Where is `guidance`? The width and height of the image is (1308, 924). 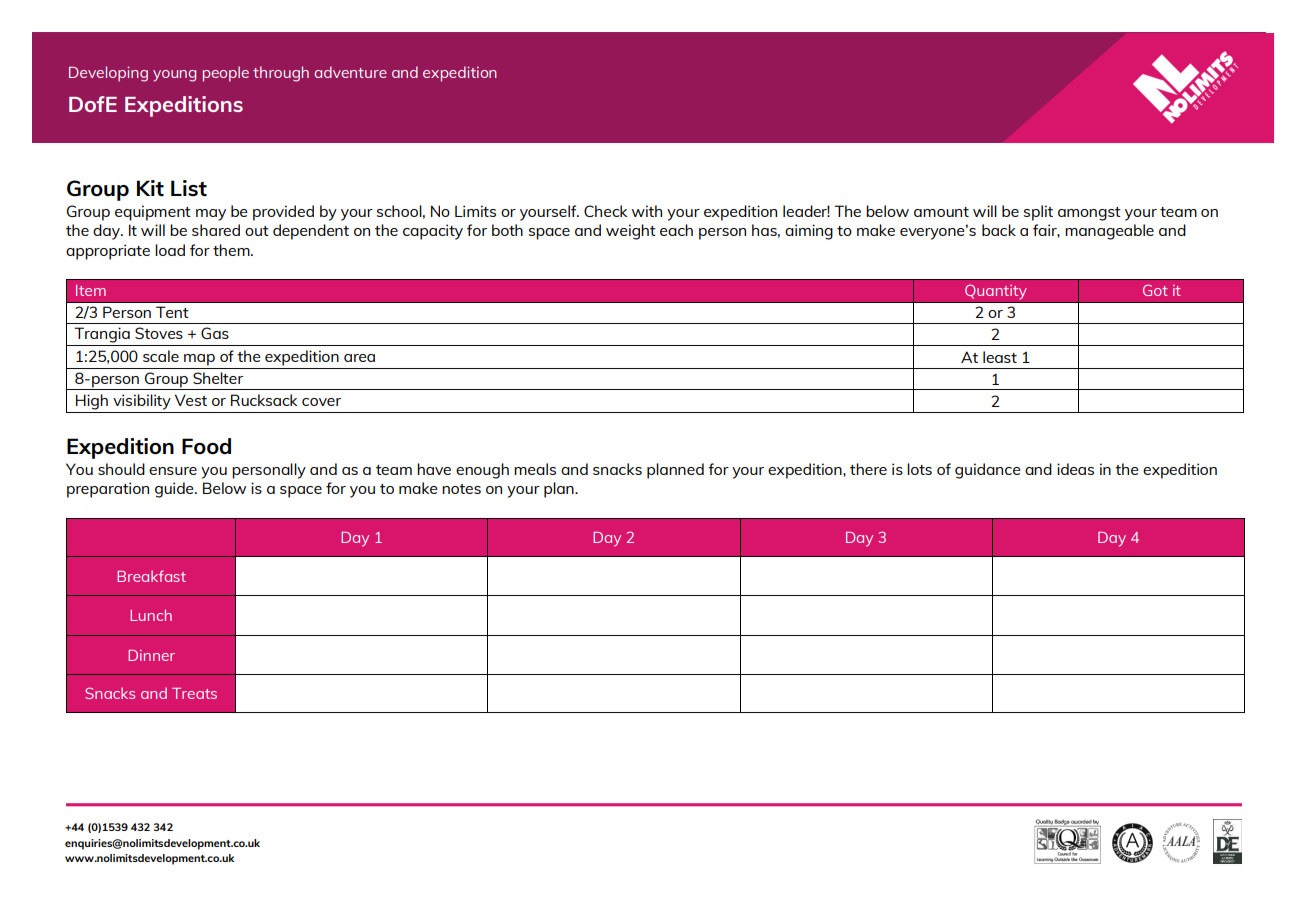
guidance is located at coordinates (988, 471).
